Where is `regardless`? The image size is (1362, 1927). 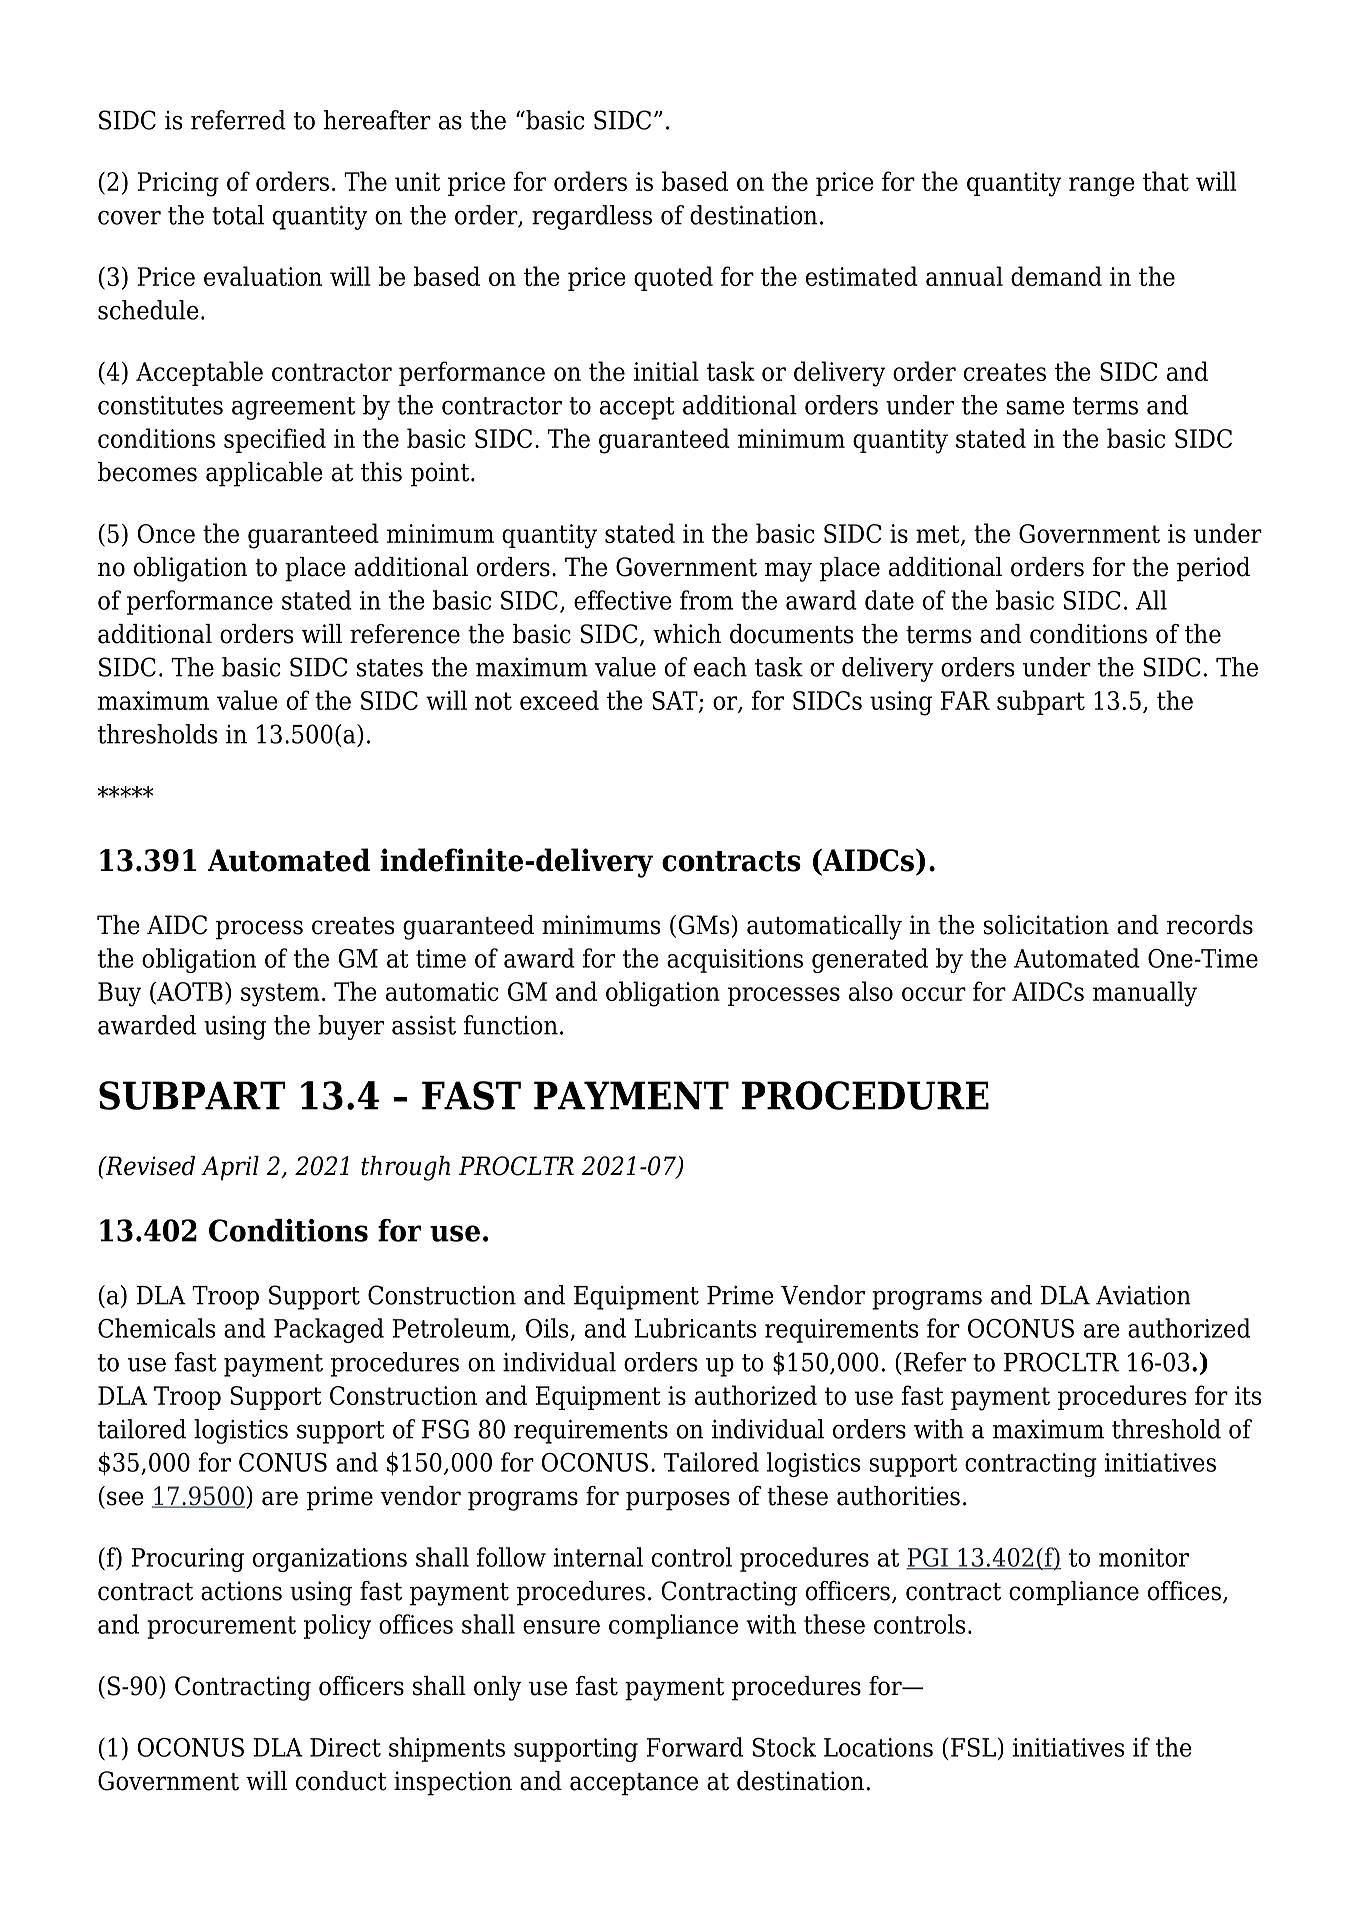
regardless is located at coordinates (592, 217).
